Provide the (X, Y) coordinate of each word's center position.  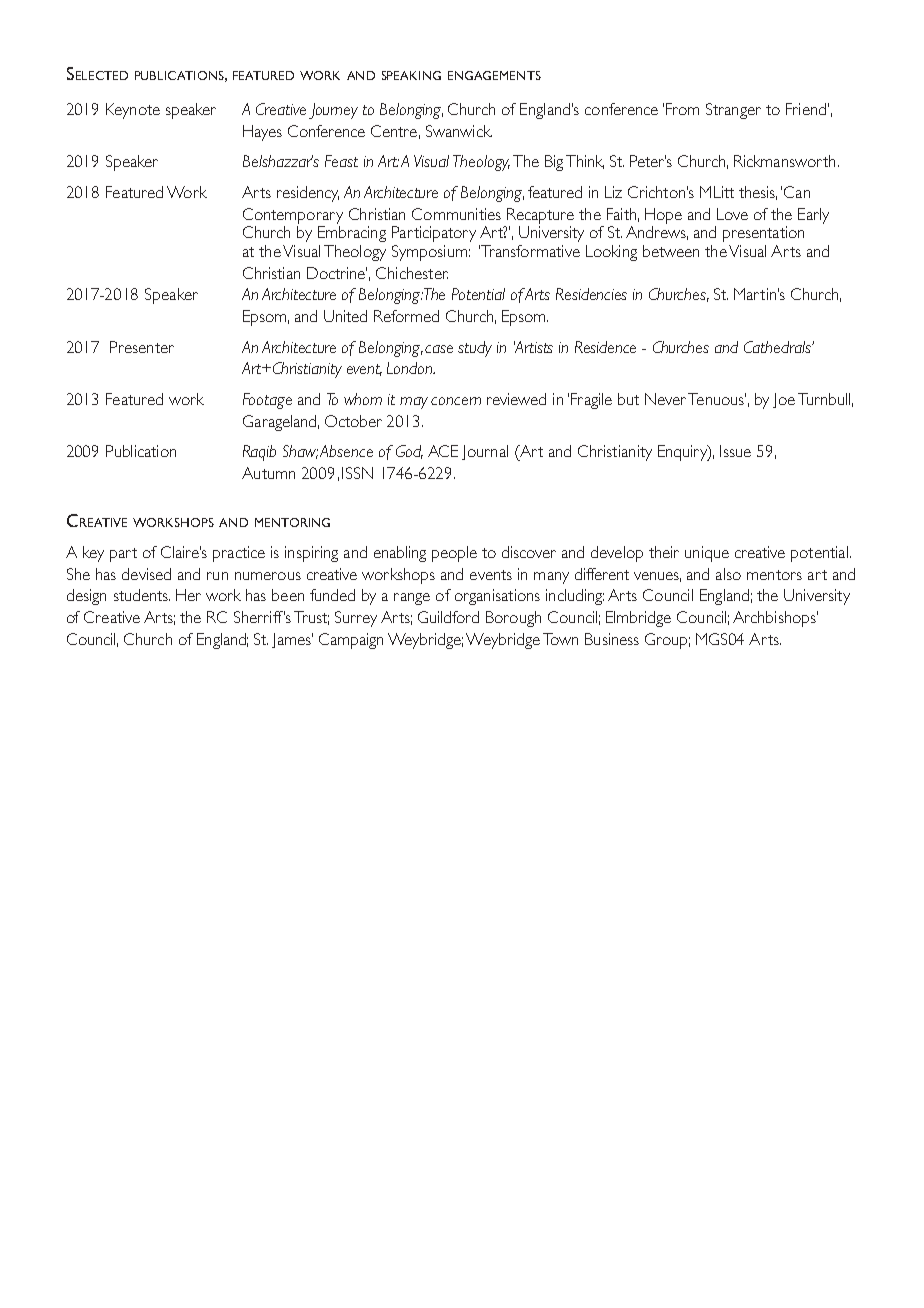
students (142, 595)
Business (612, 639)
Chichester (412, 273)
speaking (411, 75)
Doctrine (337, 273)
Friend (806, 109)
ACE (443, 451)
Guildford (448, 617)
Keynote (133, 111)
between (671, 251)
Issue (735, 451)
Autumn (268, 473)
